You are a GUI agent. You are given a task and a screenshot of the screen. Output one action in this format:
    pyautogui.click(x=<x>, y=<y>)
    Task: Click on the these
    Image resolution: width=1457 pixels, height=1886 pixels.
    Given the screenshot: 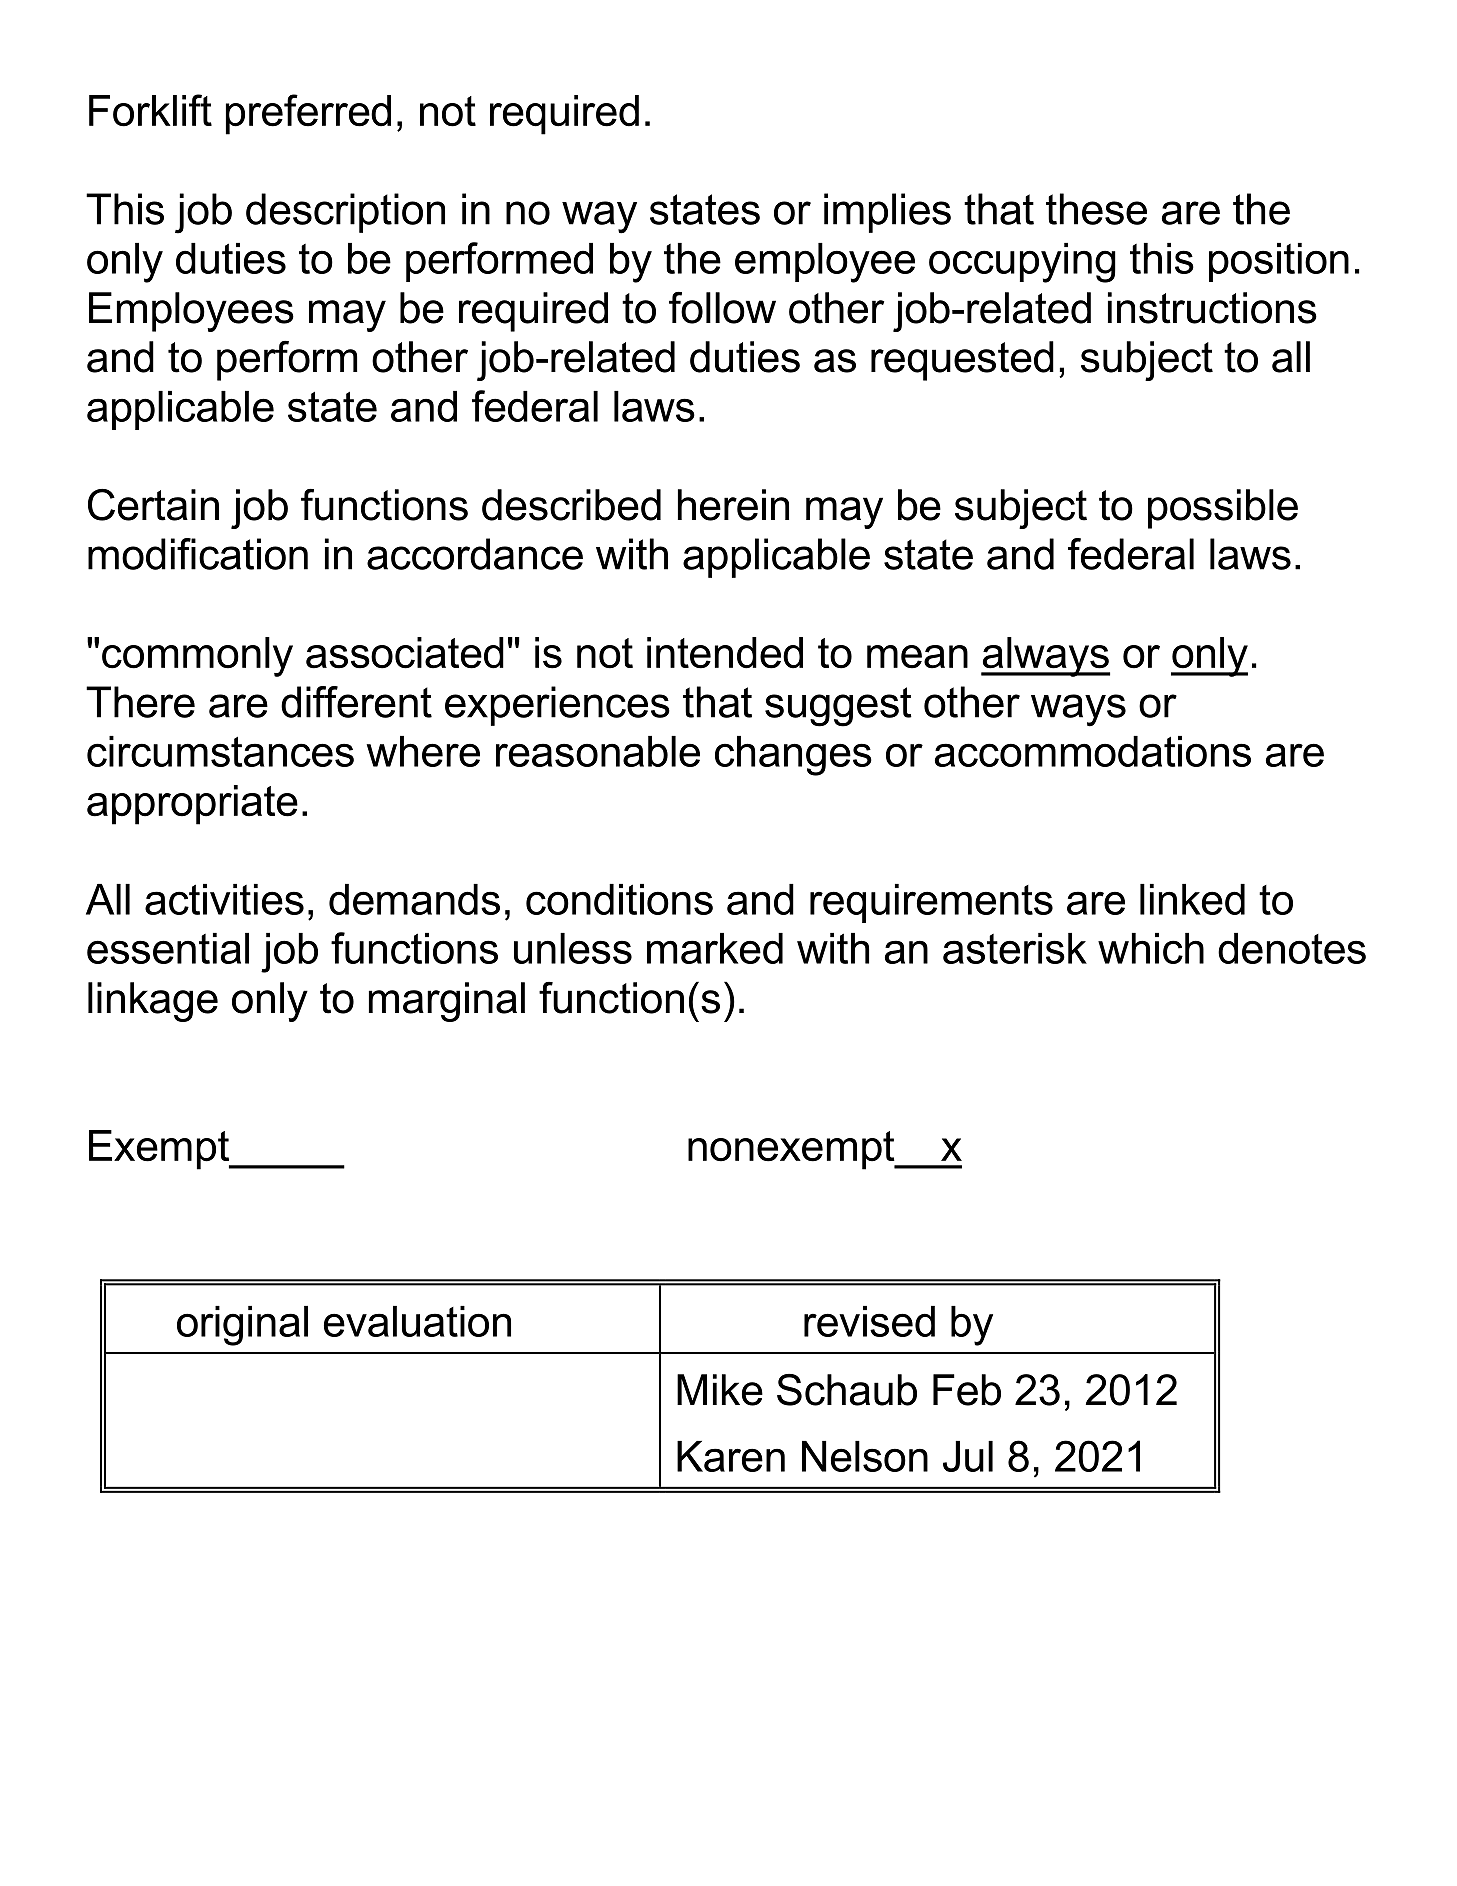 What is the action you would take?
    pyautogui.click(x=1096, y=209)
